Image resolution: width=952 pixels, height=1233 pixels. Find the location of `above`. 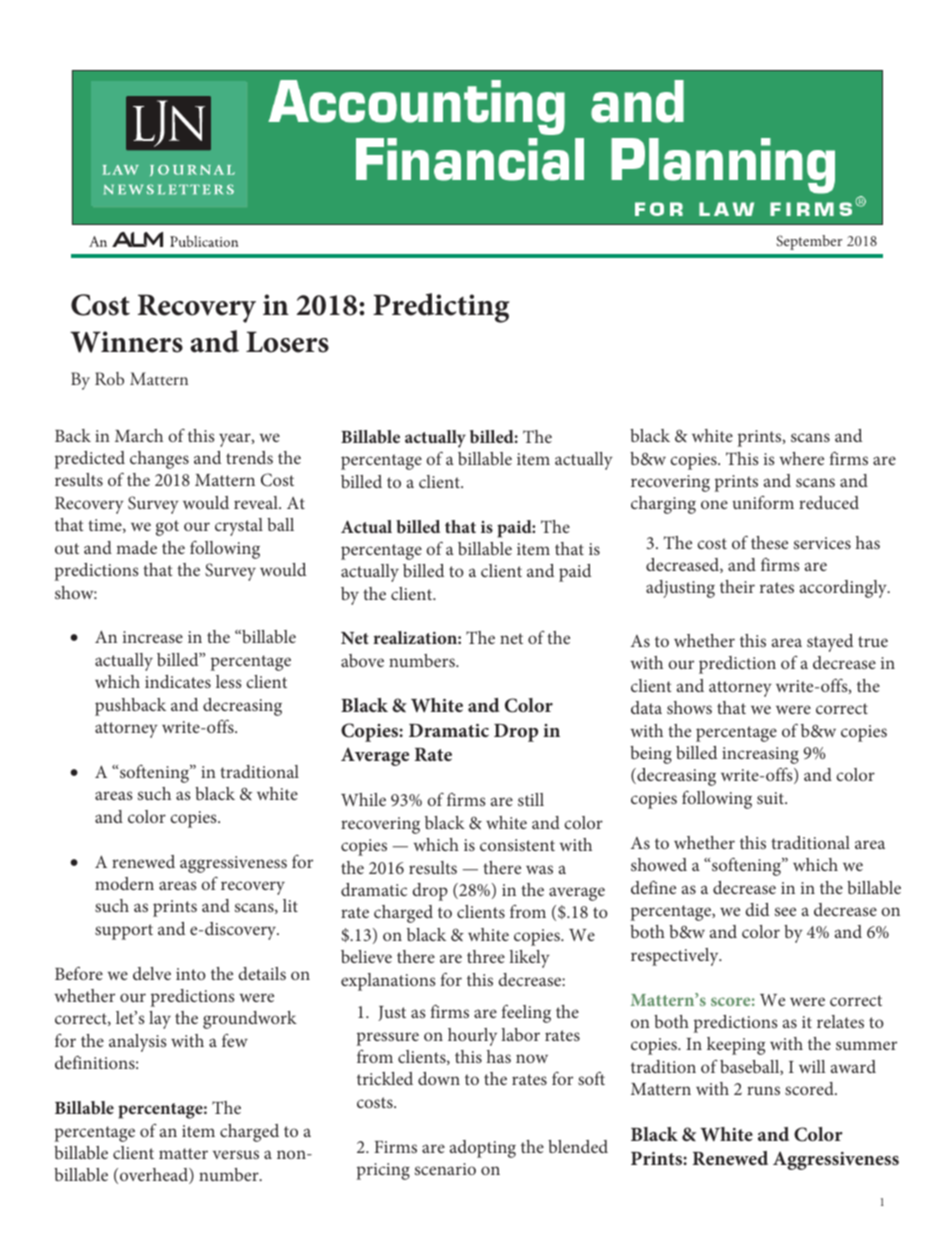

above is located at coordinates (362, 660).
